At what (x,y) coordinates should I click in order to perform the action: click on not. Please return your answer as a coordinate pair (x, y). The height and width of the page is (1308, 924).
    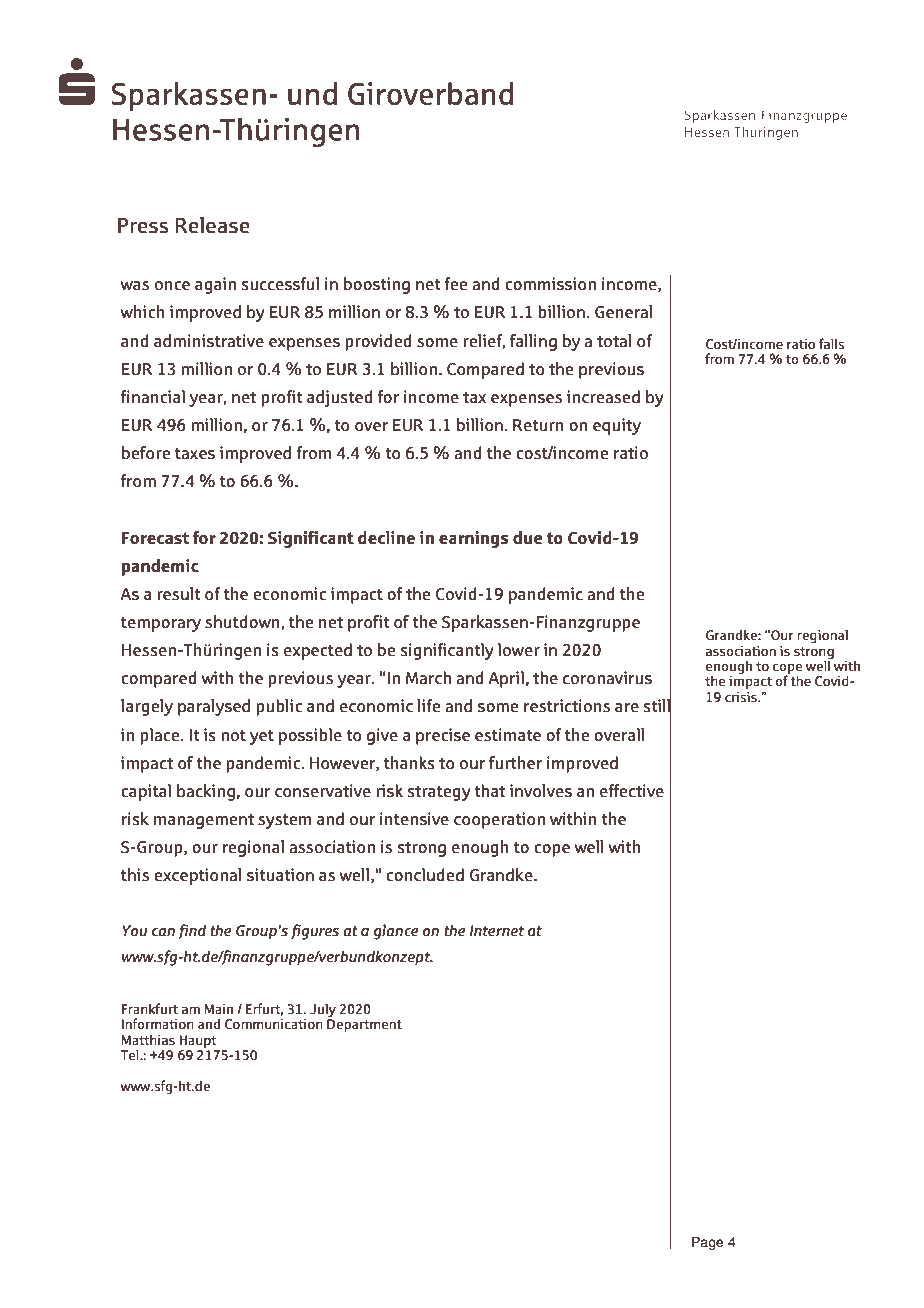
    Looking at the image, I should click on (233, 736).
